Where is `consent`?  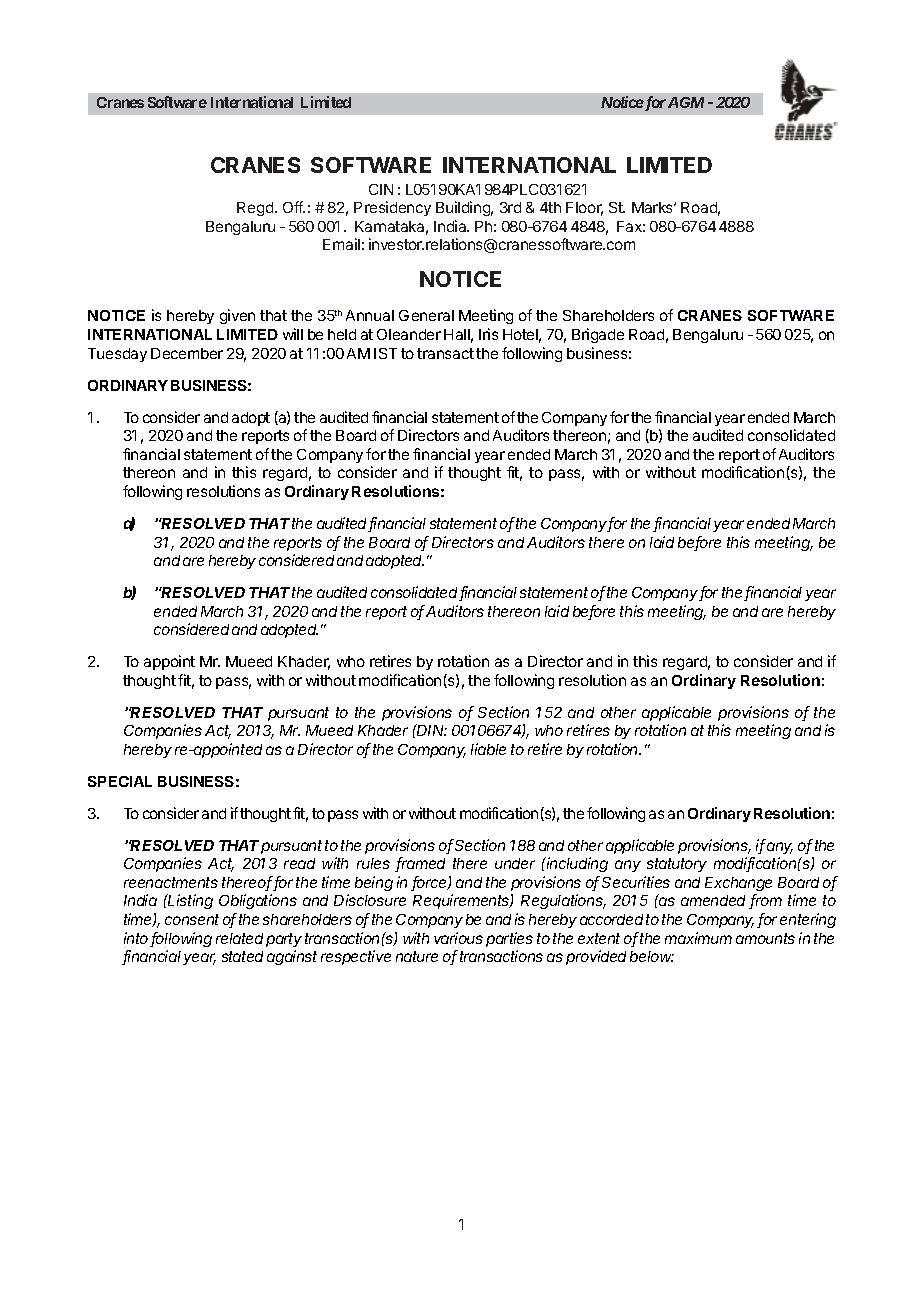 consent is located at coordinates (192, 919).
